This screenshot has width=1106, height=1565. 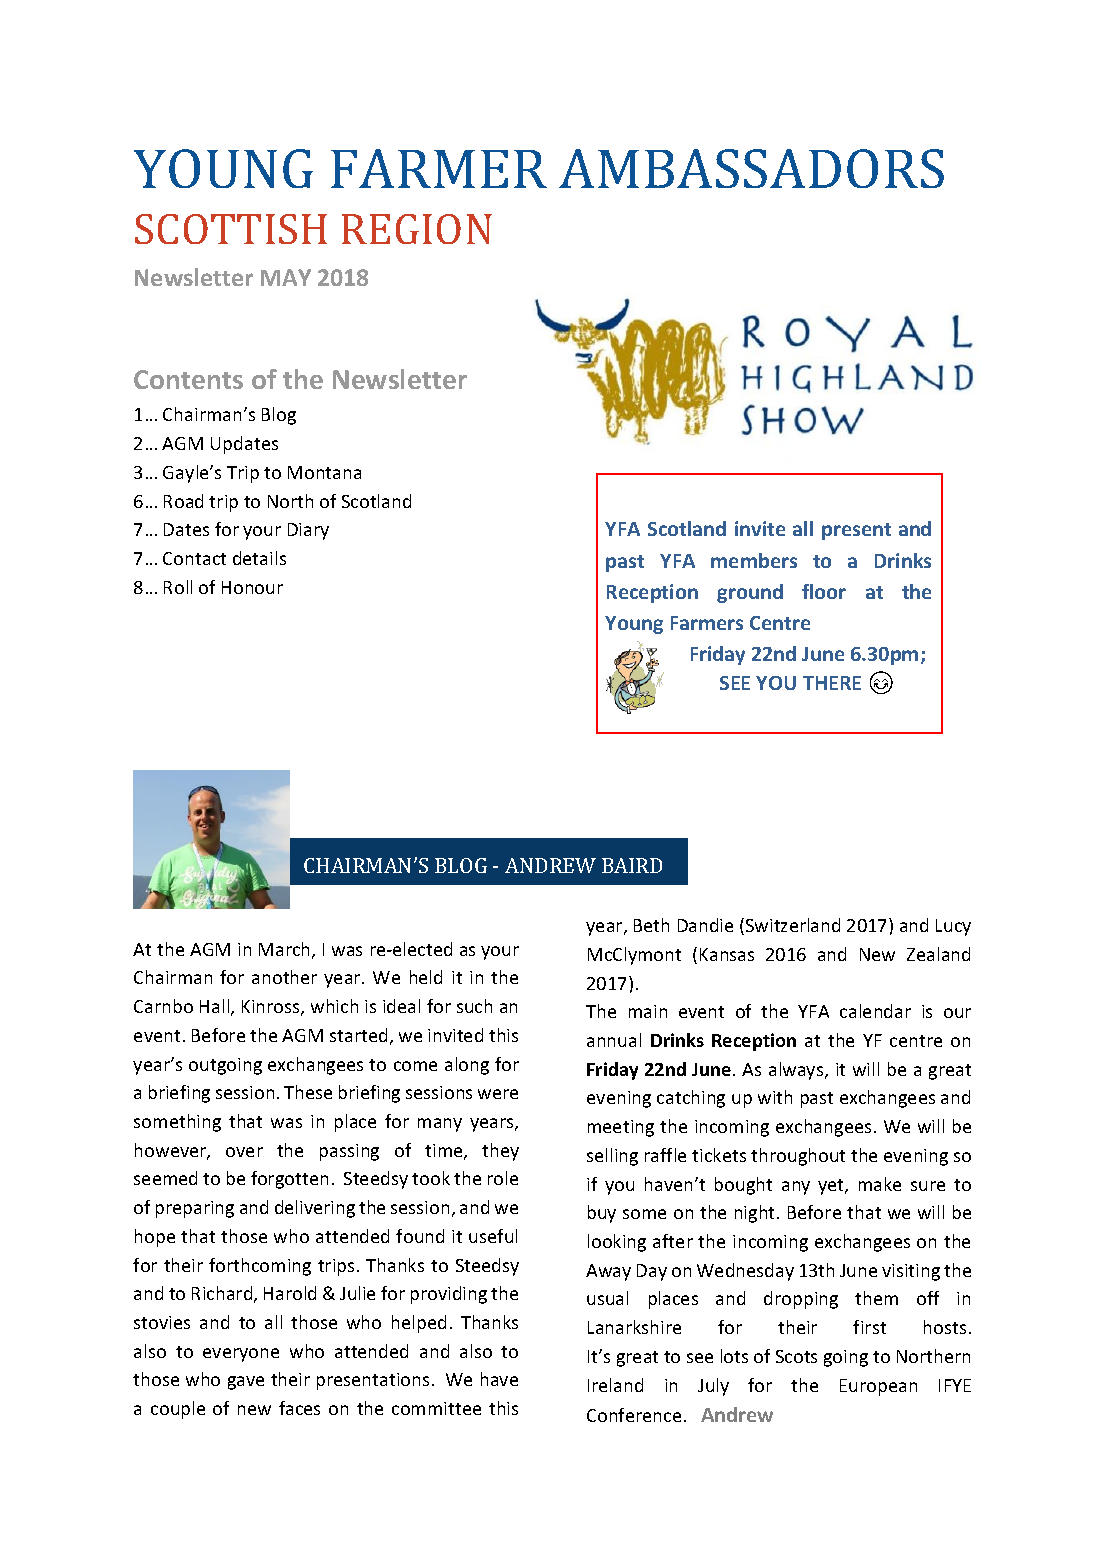 I want to click on SCOTTISH, so click(x=231, y=229).
